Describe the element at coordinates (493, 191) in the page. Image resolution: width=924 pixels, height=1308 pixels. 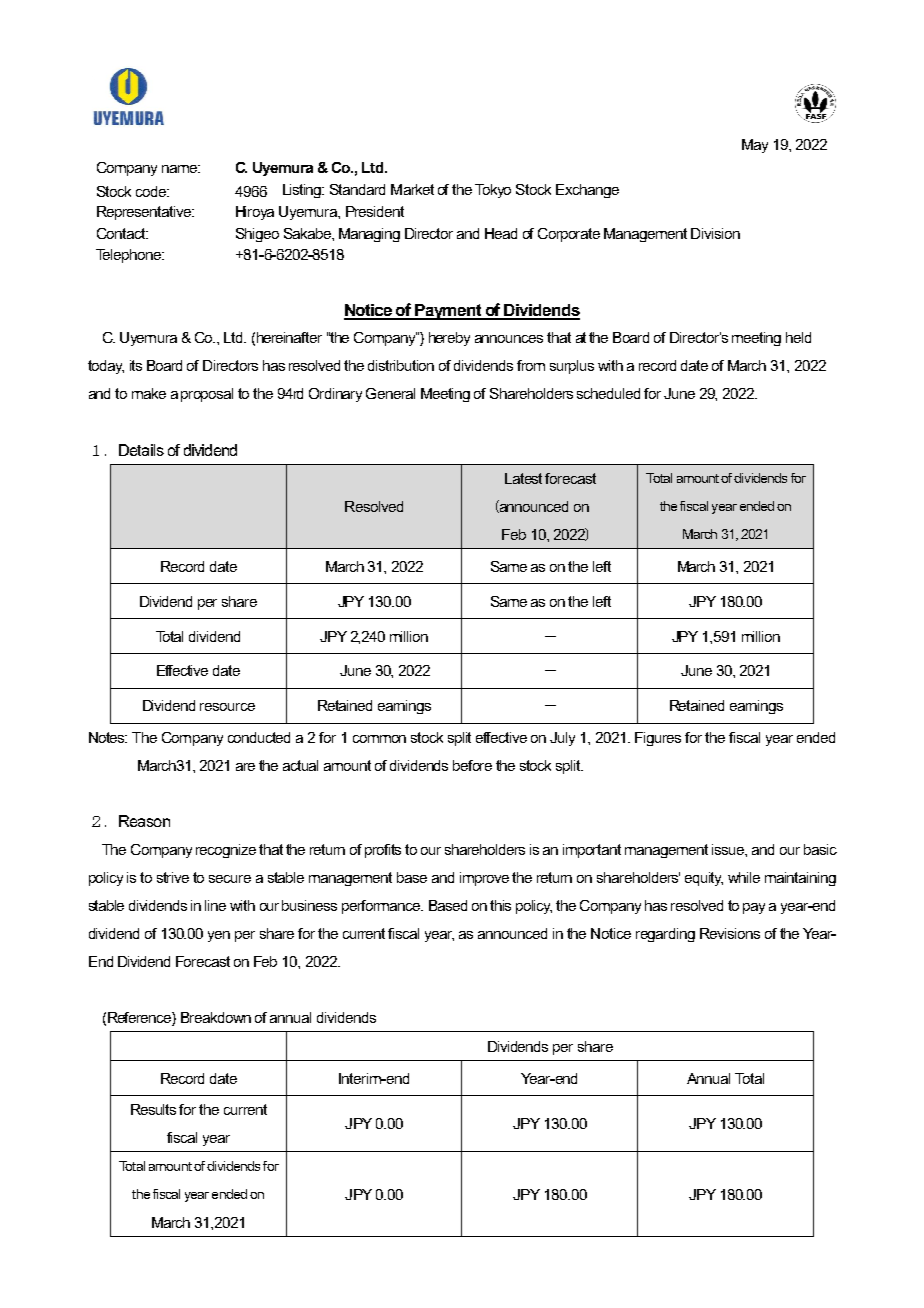
I see `Tokyo` at that location.
